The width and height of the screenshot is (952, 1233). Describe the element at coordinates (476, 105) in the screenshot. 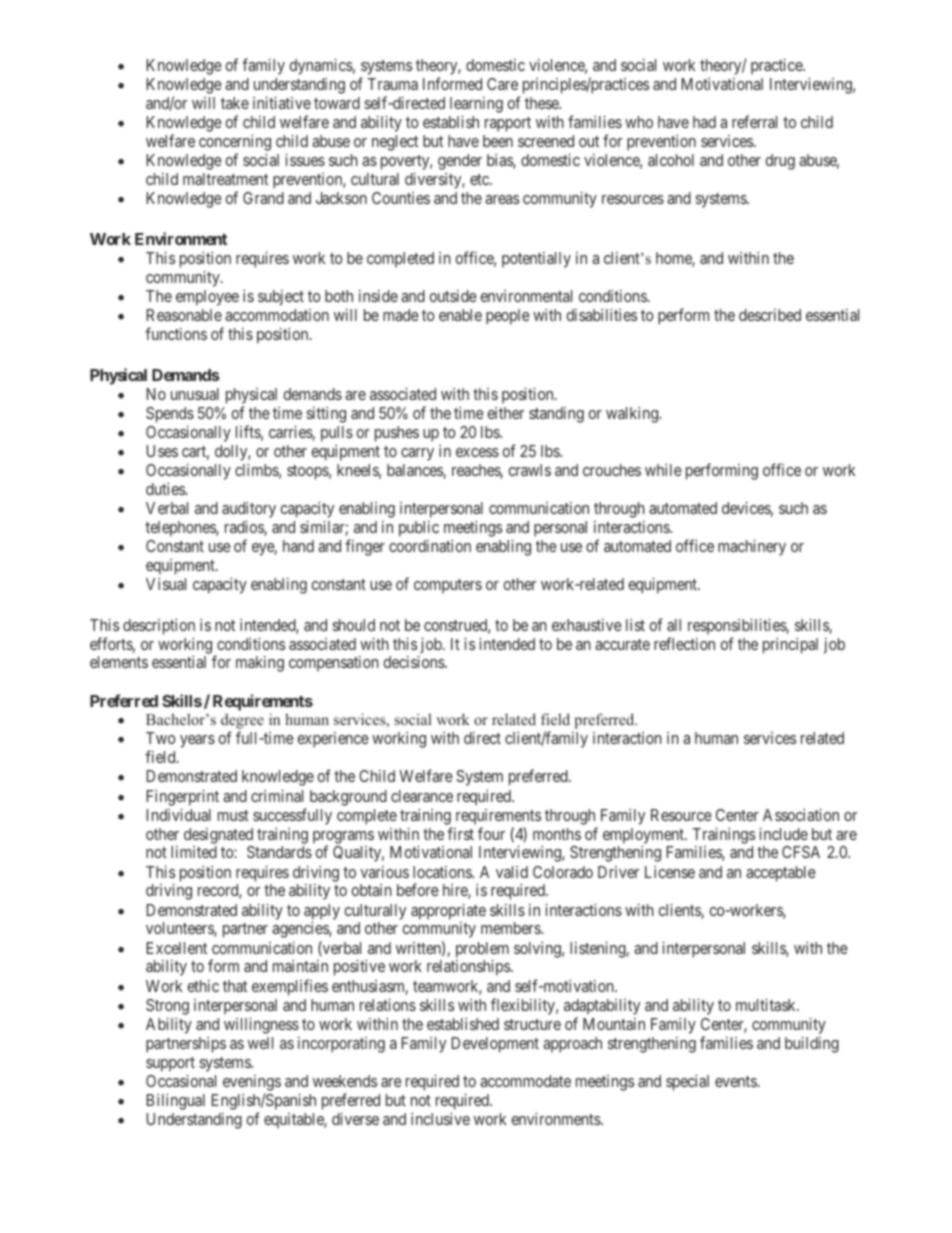

I see `learning` at that location.
